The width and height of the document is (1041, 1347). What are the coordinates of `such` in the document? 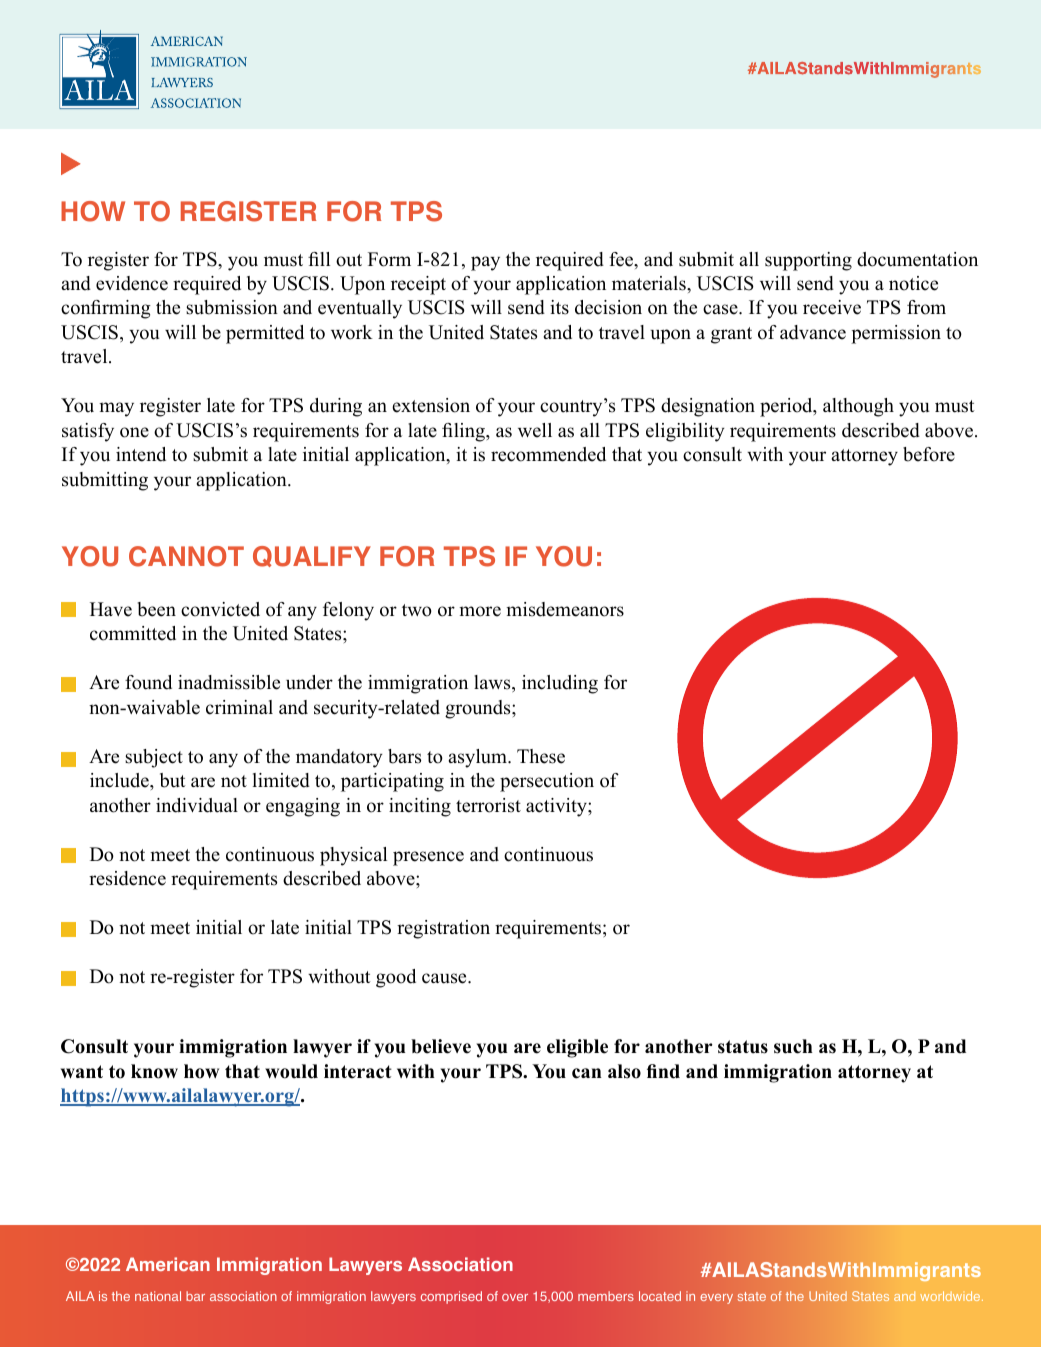 It's located at (793, 1046).
